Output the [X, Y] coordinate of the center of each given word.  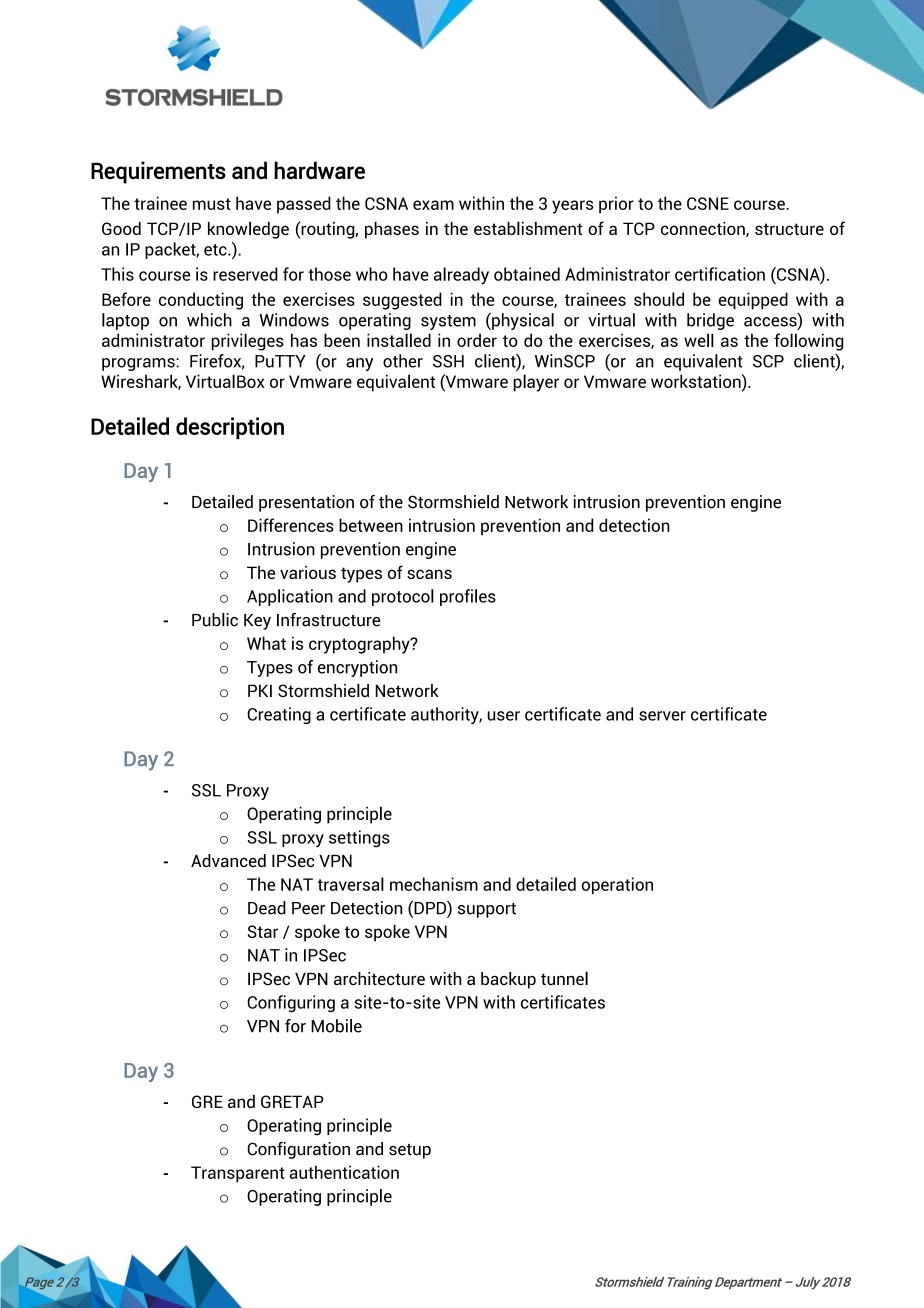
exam [433, 205]
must [212, 204]
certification [720, 274]
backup [508, 980]
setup [410, 1151]
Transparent [238, 1174]
